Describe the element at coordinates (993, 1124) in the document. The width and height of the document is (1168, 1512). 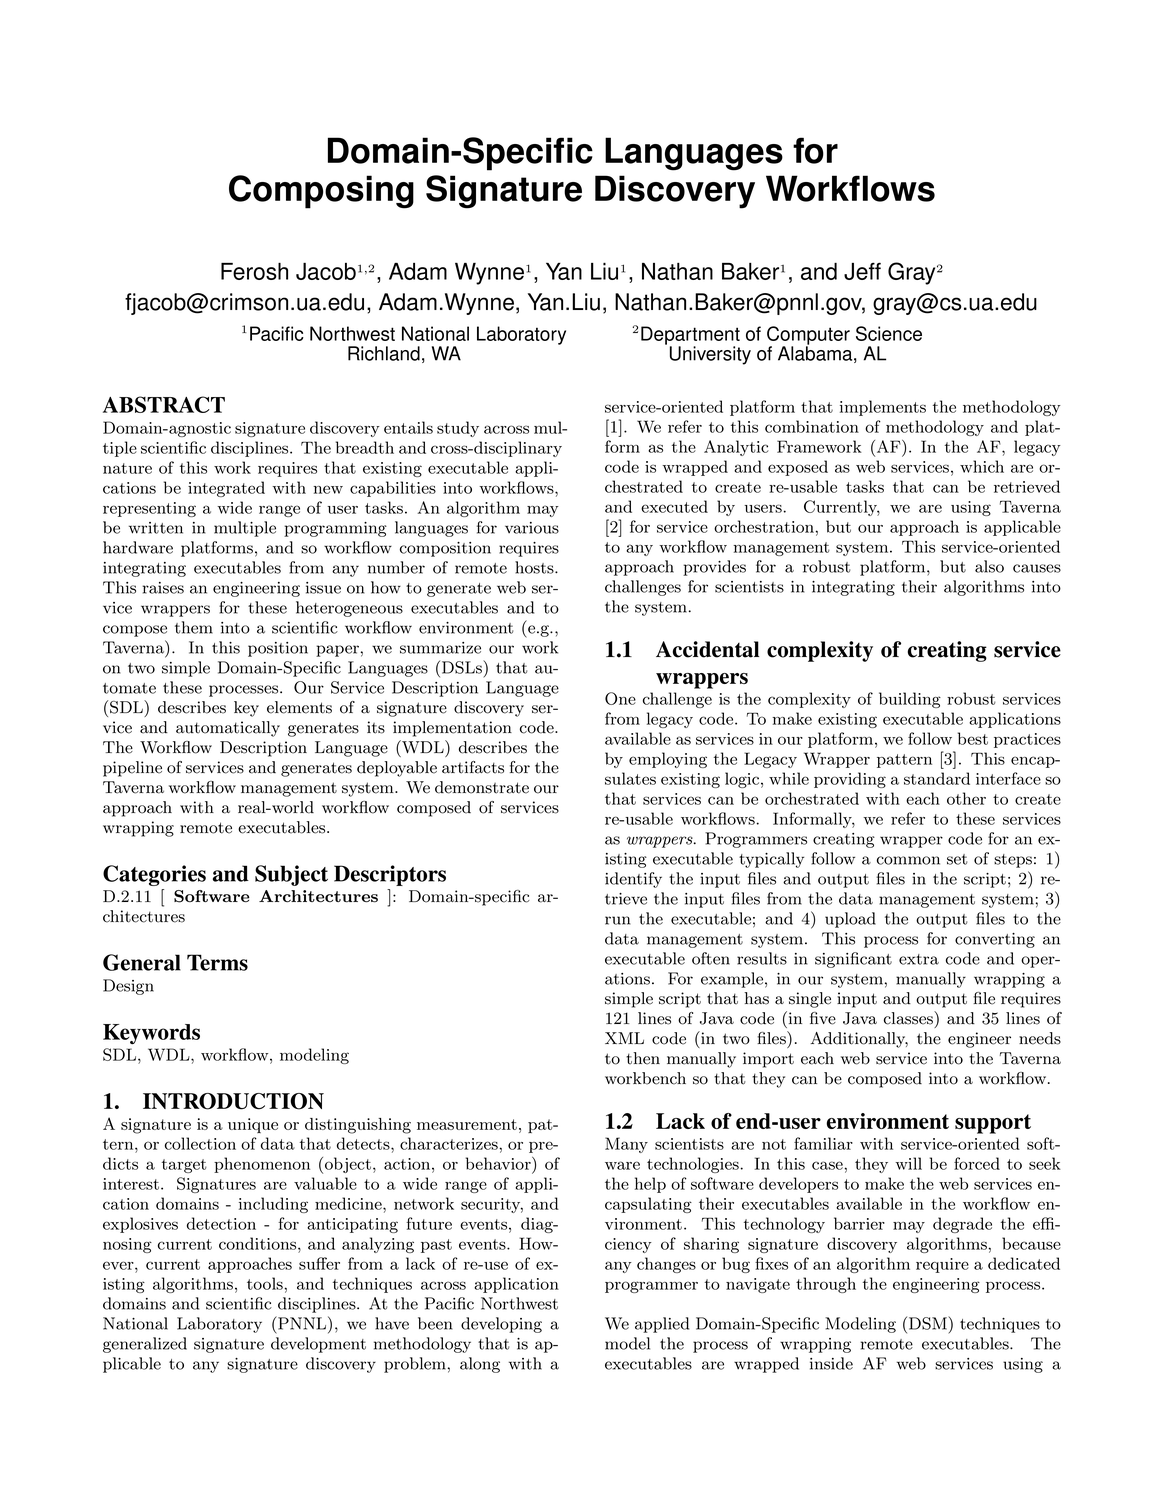
I see `support` at that location.
